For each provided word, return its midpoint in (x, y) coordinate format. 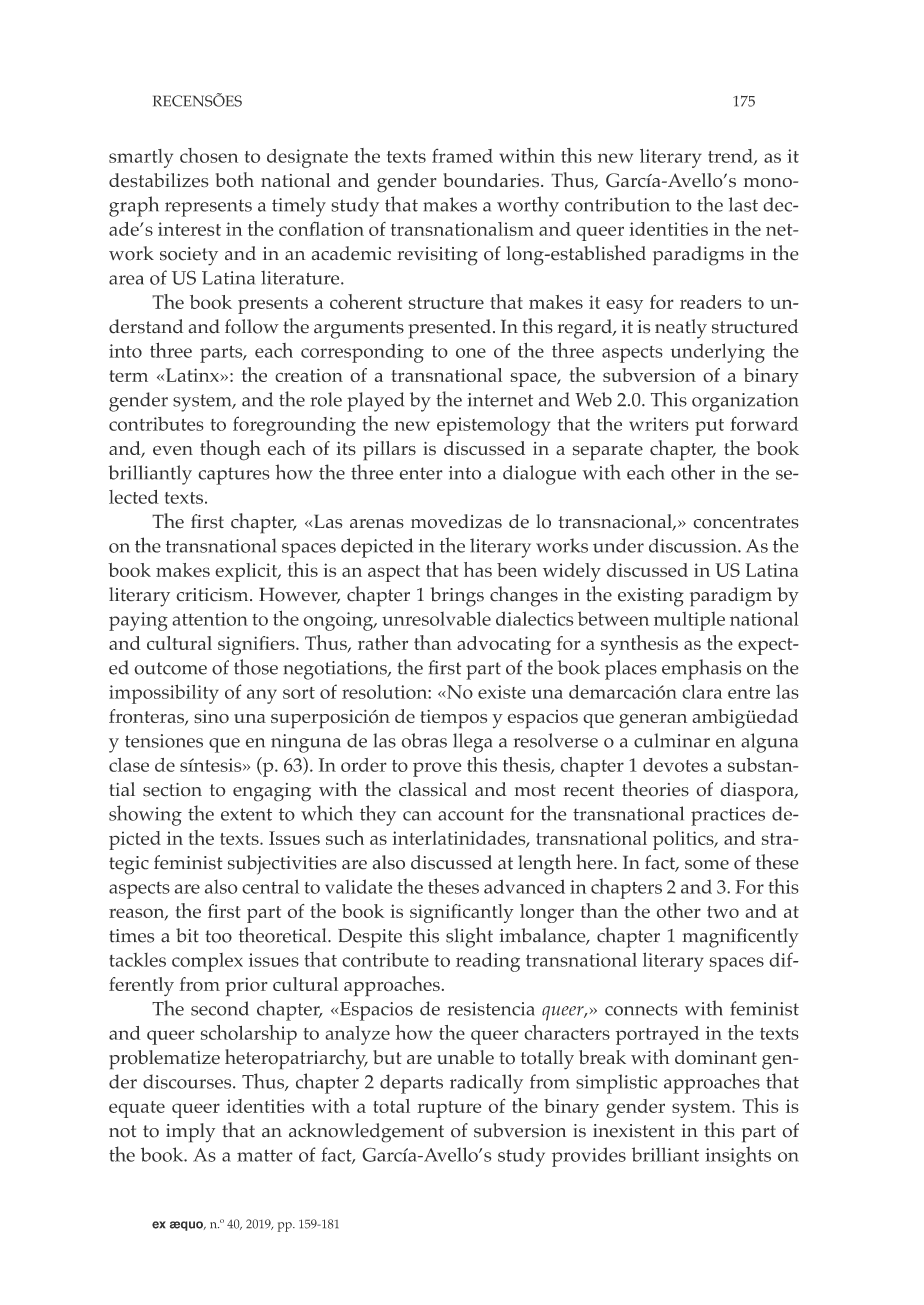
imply (190, 1133)
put (709, 427)
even (173, 451)
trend (731, 157)
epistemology (494, 426)
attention (210, 619)
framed (462, 155)
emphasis (701, 669)
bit (187, 935)
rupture (449, 1109)
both (235, 180)
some (707, 865)
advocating (504, 645)
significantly (462, 913)
